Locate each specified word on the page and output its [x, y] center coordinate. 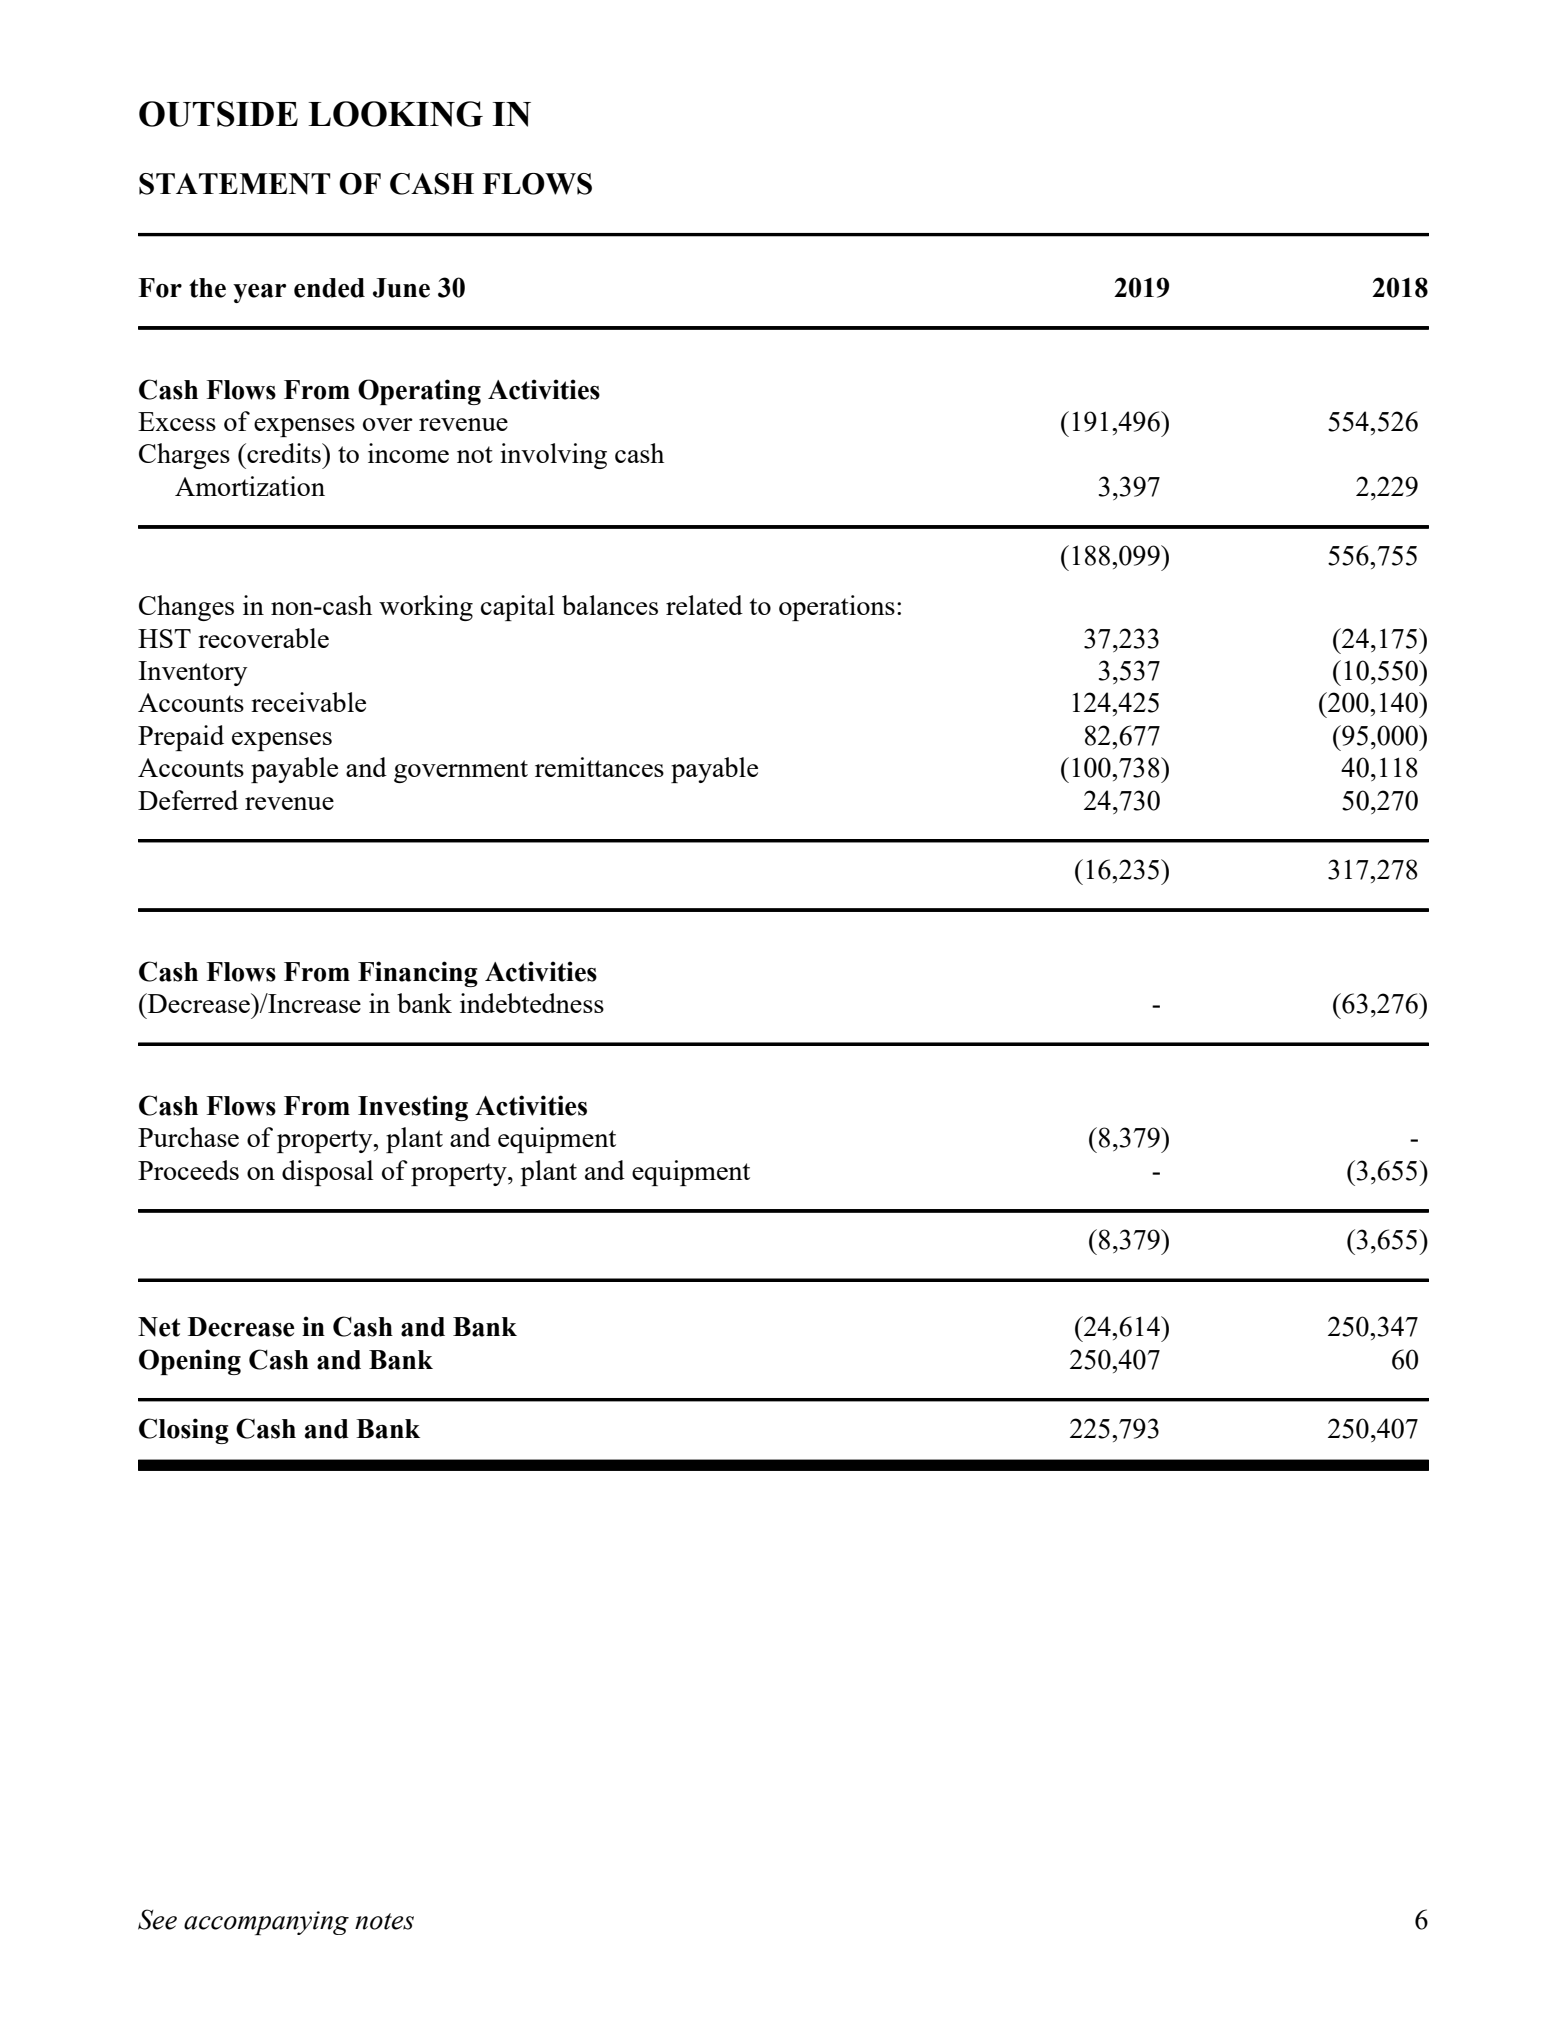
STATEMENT [234, 184]
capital [518, 608]
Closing [184, 1431]
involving [553, 456]
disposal [327, 1173]
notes [384, 1921]
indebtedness [532, 1003]
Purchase [188, 1137]
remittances [599, 767]
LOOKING [395, 114]
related [704, 605]
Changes [186, 608]
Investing [413, 1108]
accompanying [266, 1923]
